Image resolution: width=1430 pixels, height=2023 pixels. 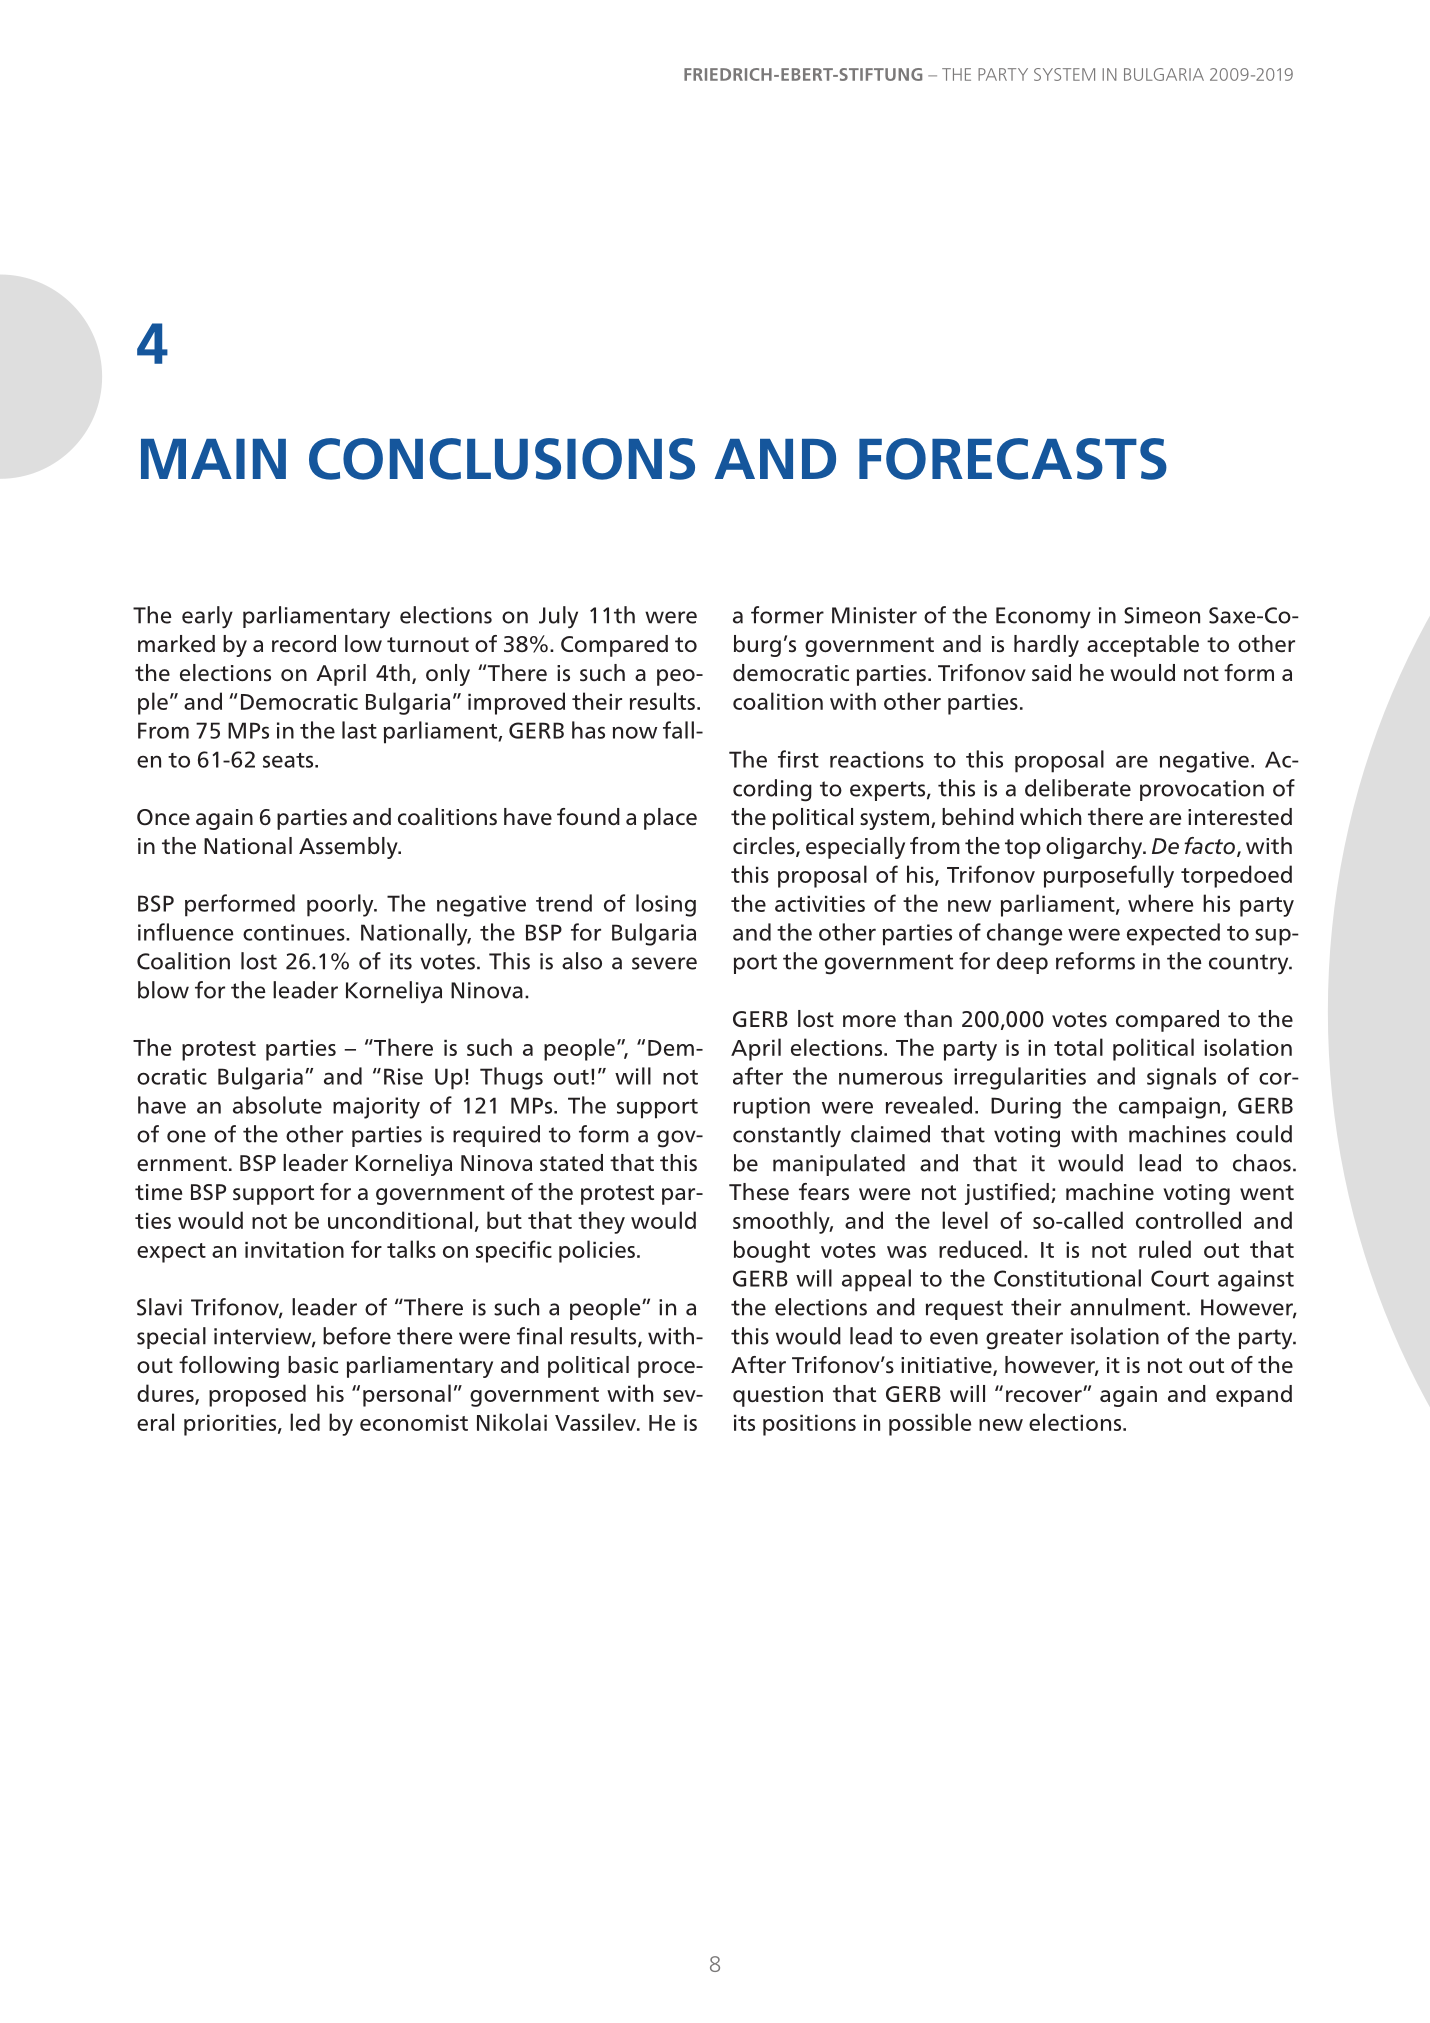 What do you see at coordinates (1013, 459) in the screenshot?
I see `FORECASTS` at bounding box center [1013, 459].
